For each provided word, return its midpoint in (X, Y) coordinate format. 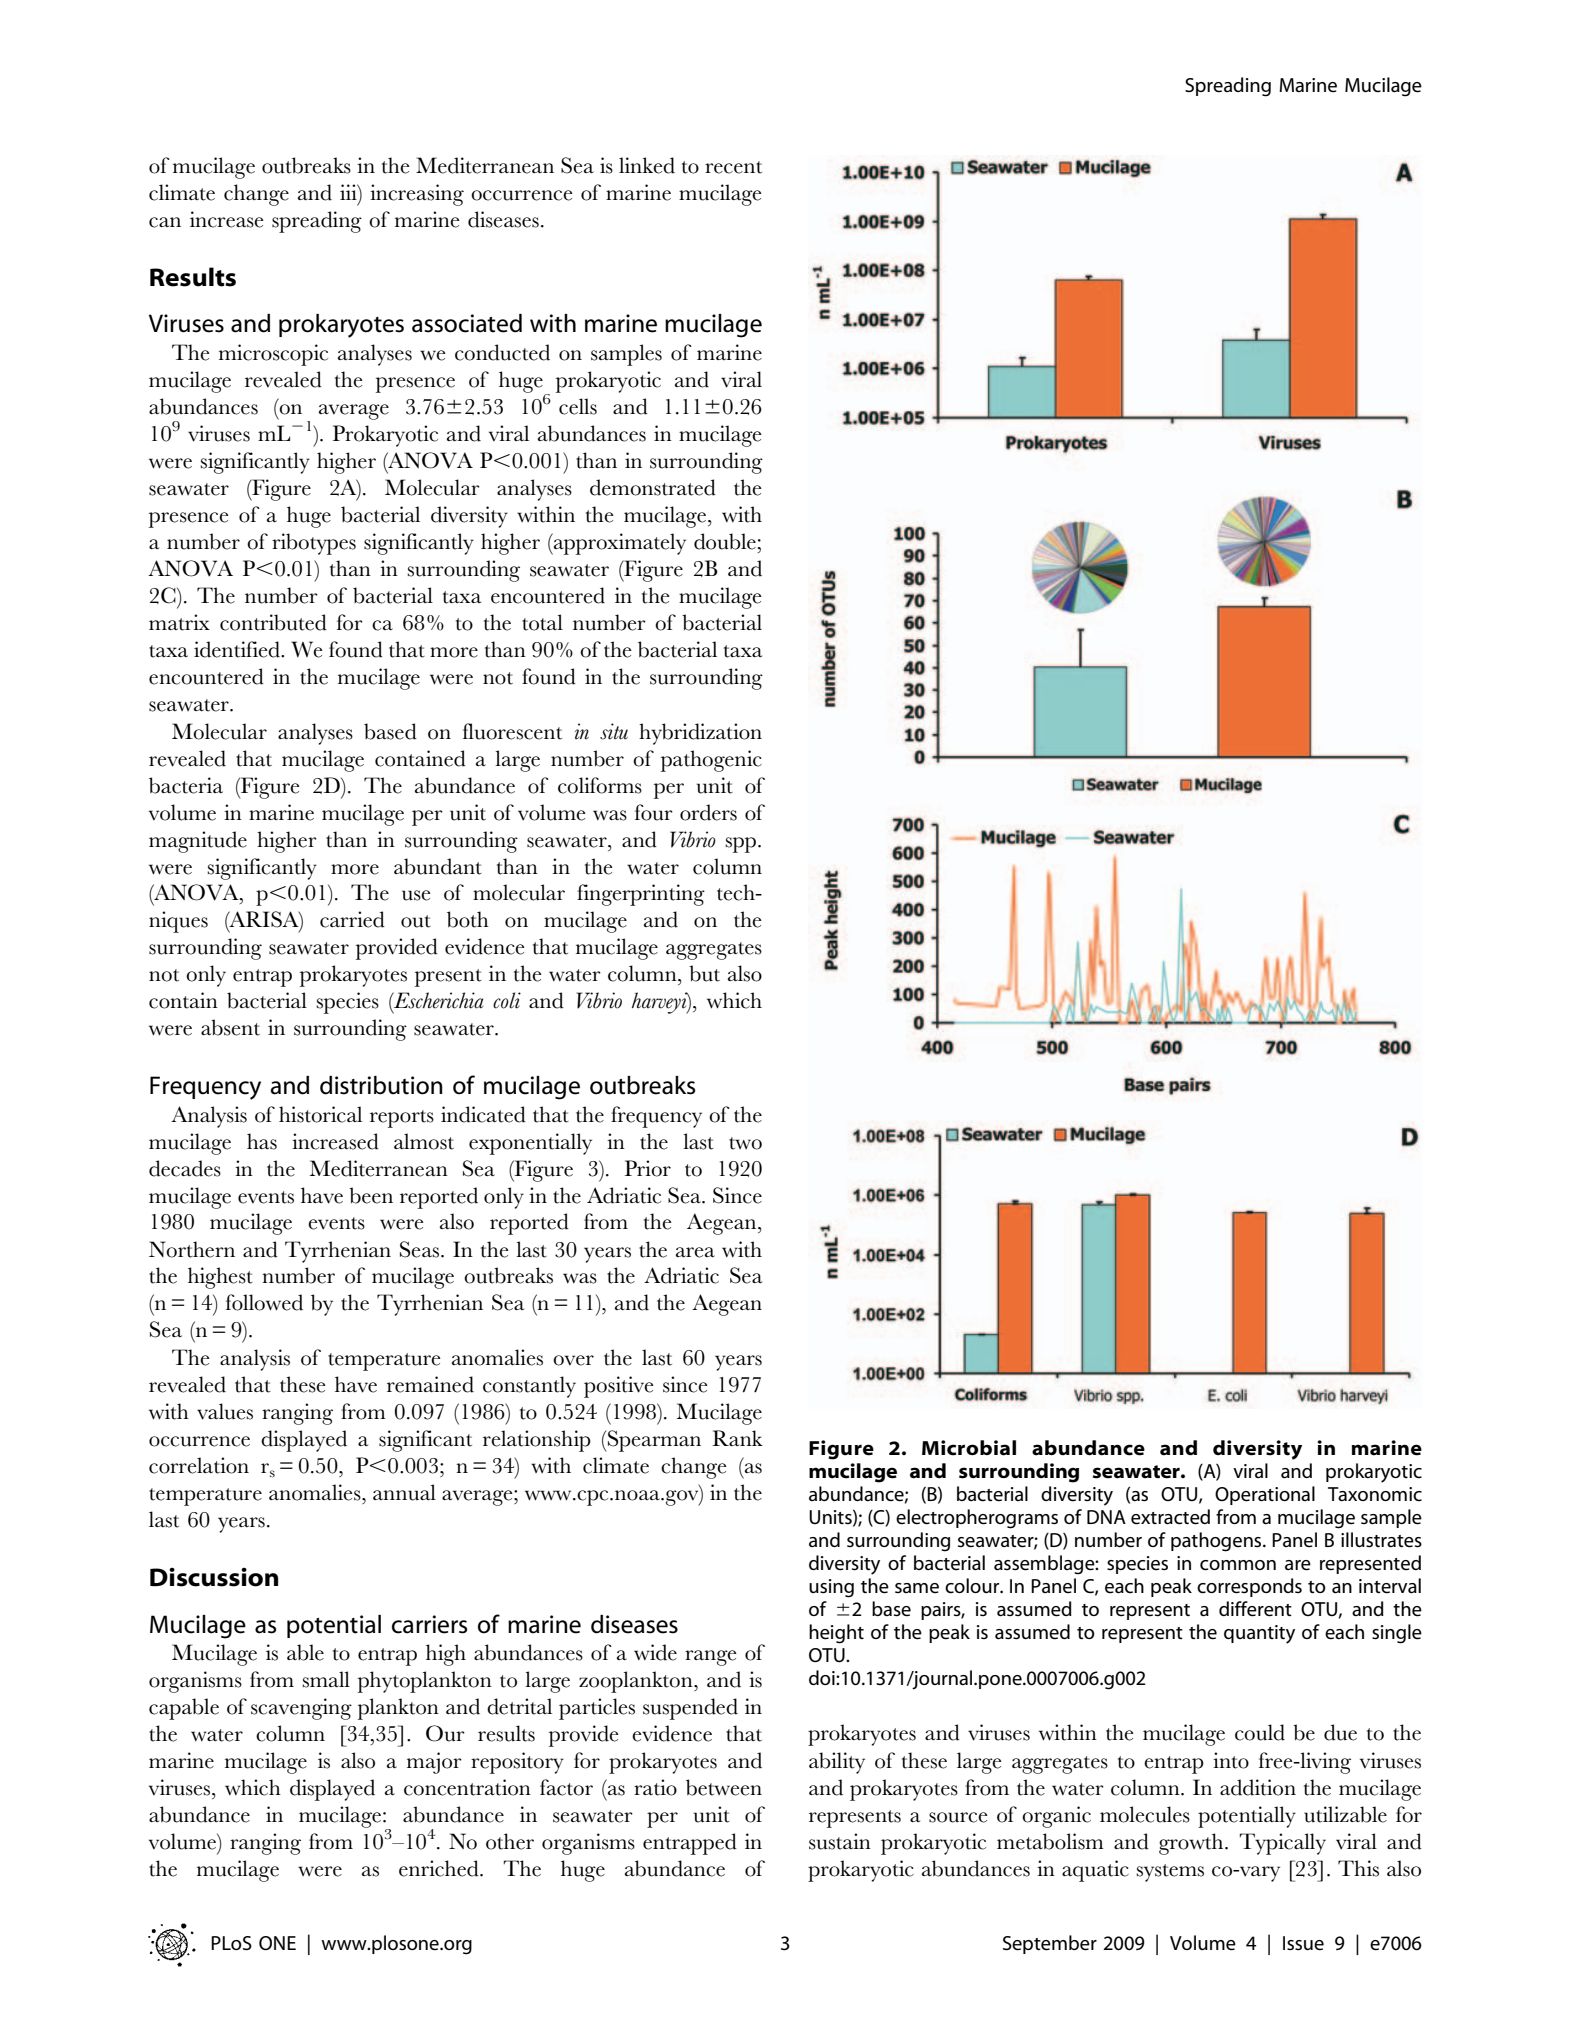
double (725, 541)
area (695, 1252)
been (371, 1195)
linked (647, 165)
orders (708, 812)
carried (352, 919)
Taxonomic (1375, 1494)
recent (733, 167)
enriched (440, 1868)
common (1238, 1565)
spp (741, 845)
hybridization (700, 734)
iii (349, 192)
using (831, 1588)
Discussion (214, 1577)
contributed (273, 622)
